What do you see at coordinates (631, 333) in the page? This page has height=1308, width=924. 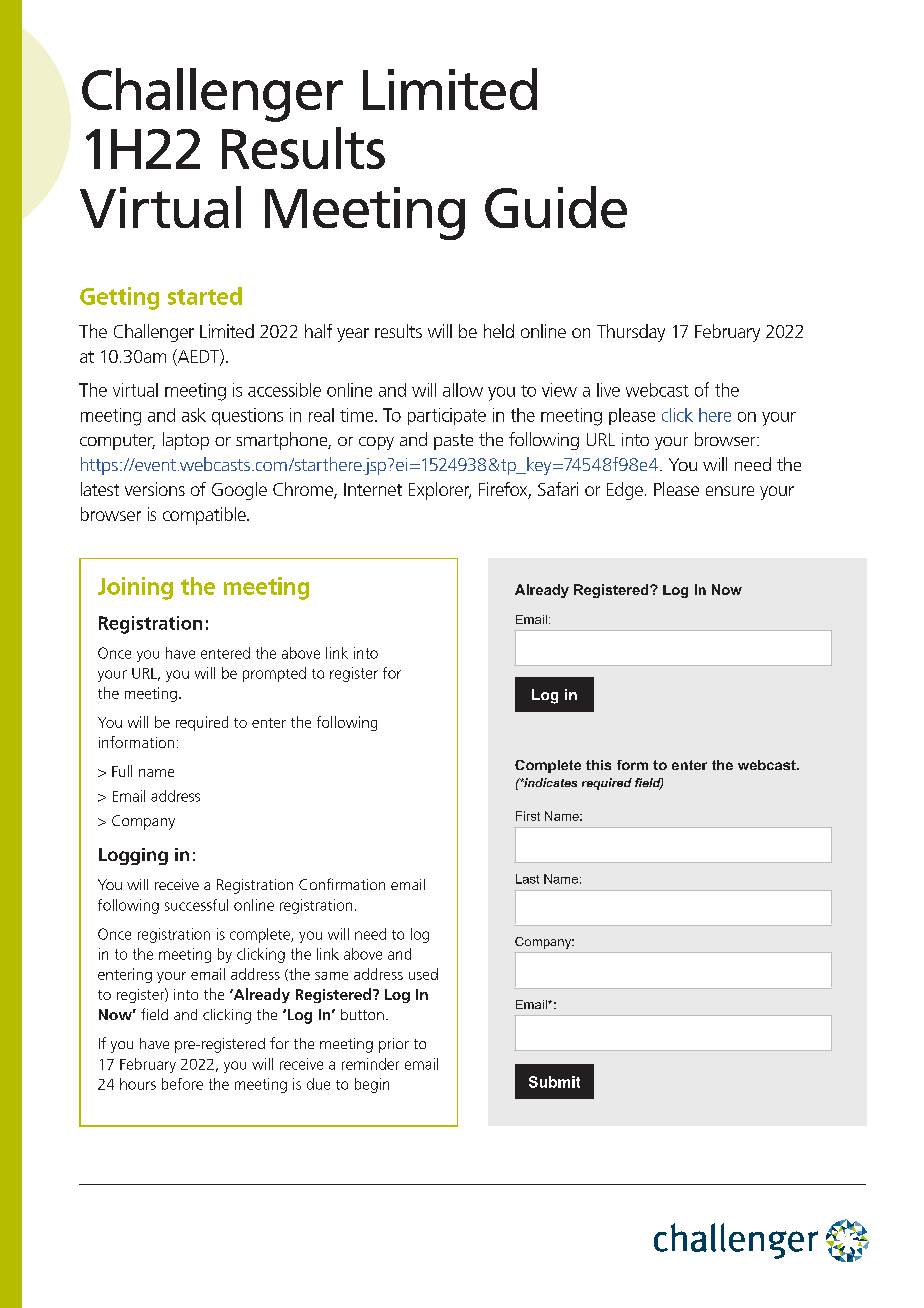 I see `Thursday` at bounding box center [631, 333].
